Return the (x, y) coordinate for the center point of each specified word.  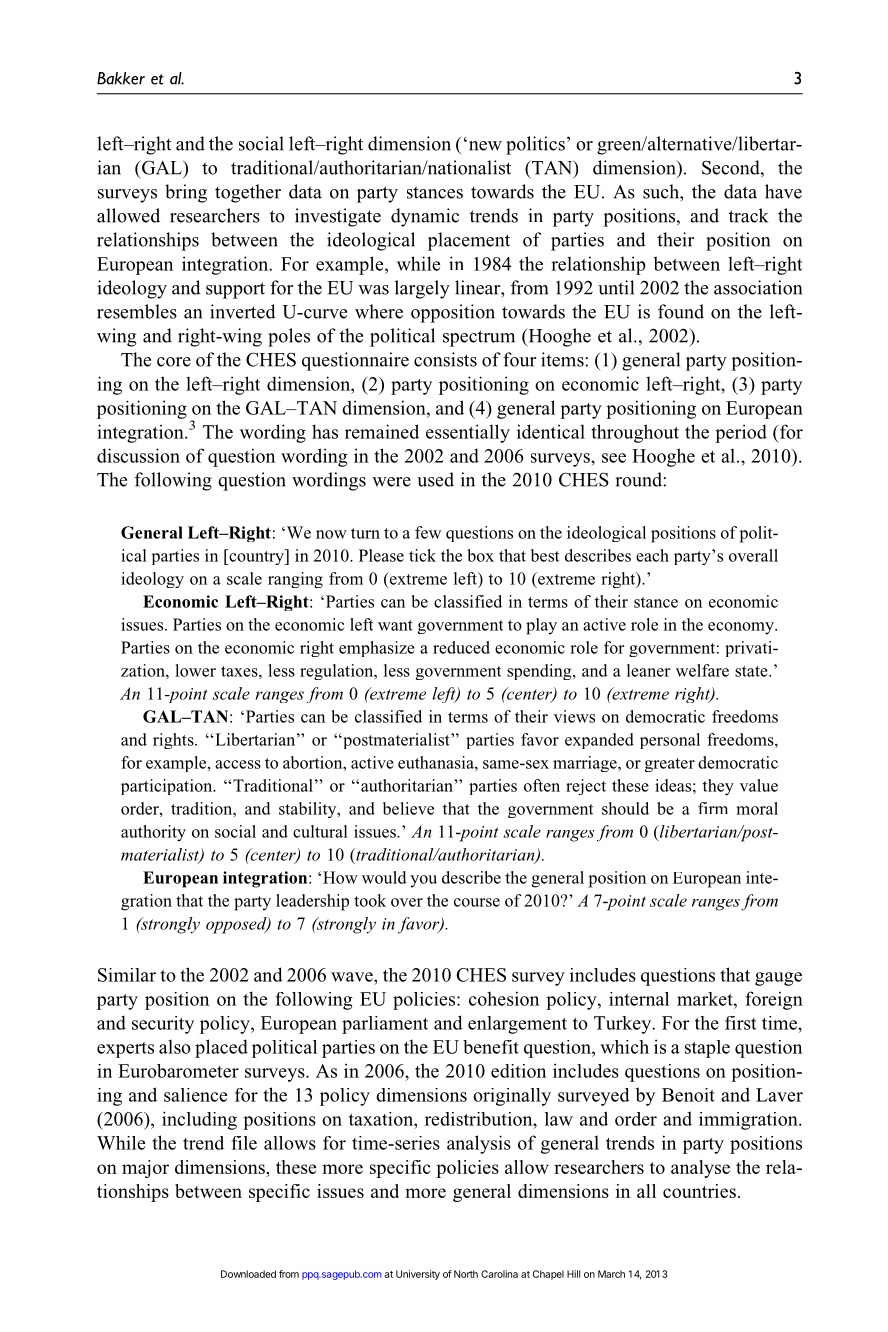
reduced (461, 647)
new (484, 145)
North (466, 1274)
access (238, 764)
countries (699, 1191)
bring (186, 193)
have (783, 191)
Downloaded (248, 1274)
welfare (702, 670)
